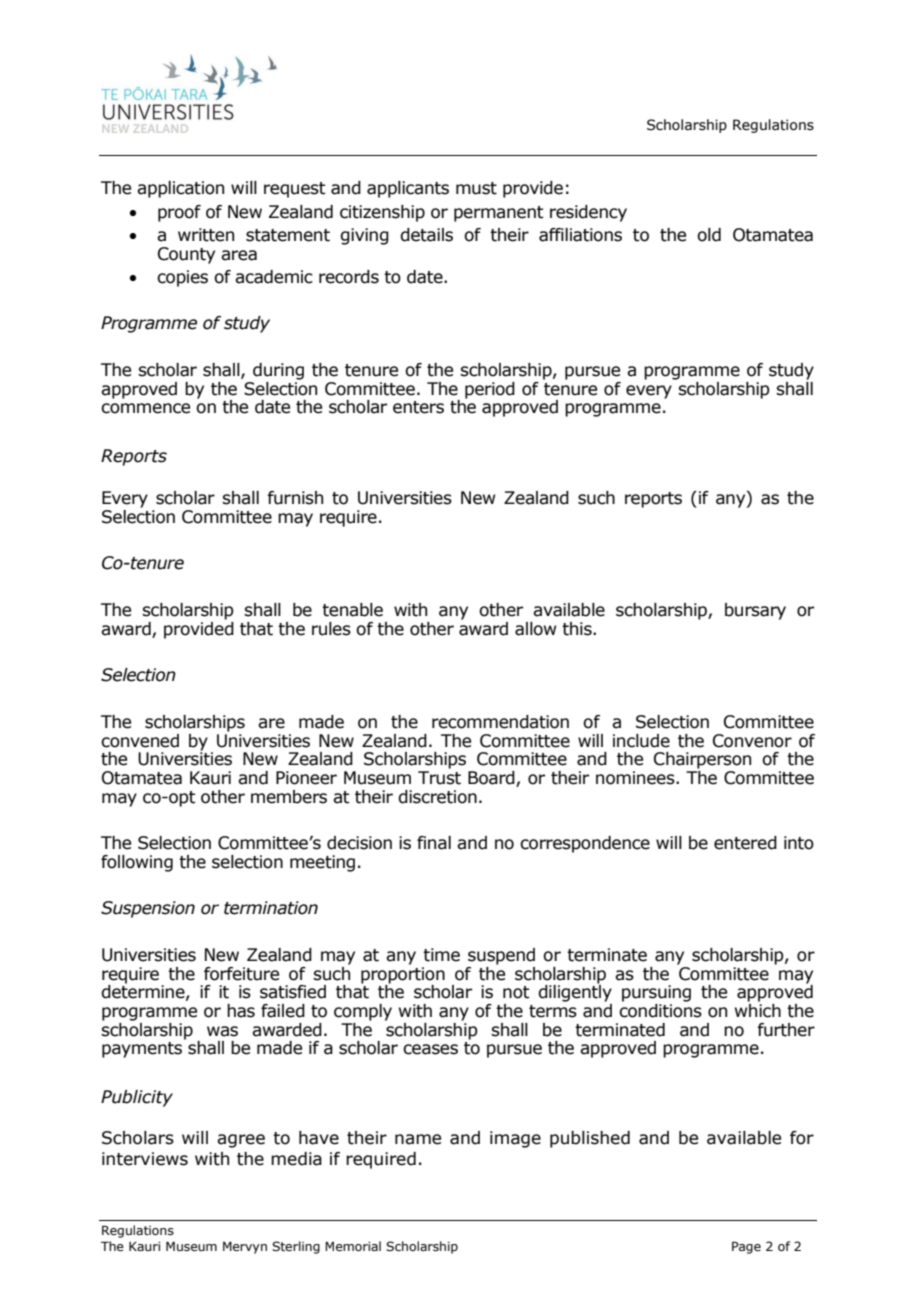 The image size is (924, 1308). What do you see at coordinates (500, 722) in the screenshot?
I see `recommendation` at bounding box center [500, 722].
